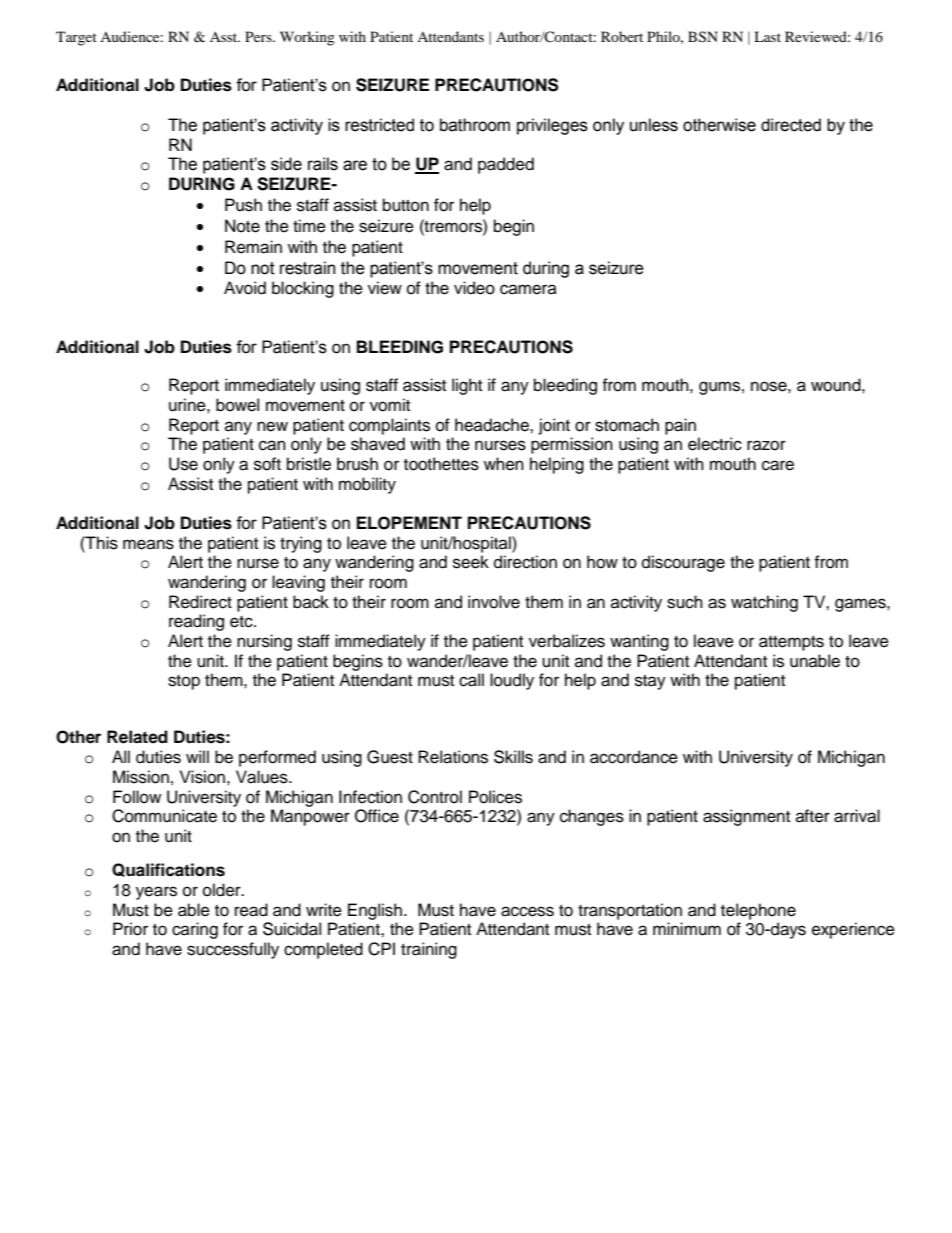 This page has height=1233, width=952. I want to click on Last, so click(767, 36).
